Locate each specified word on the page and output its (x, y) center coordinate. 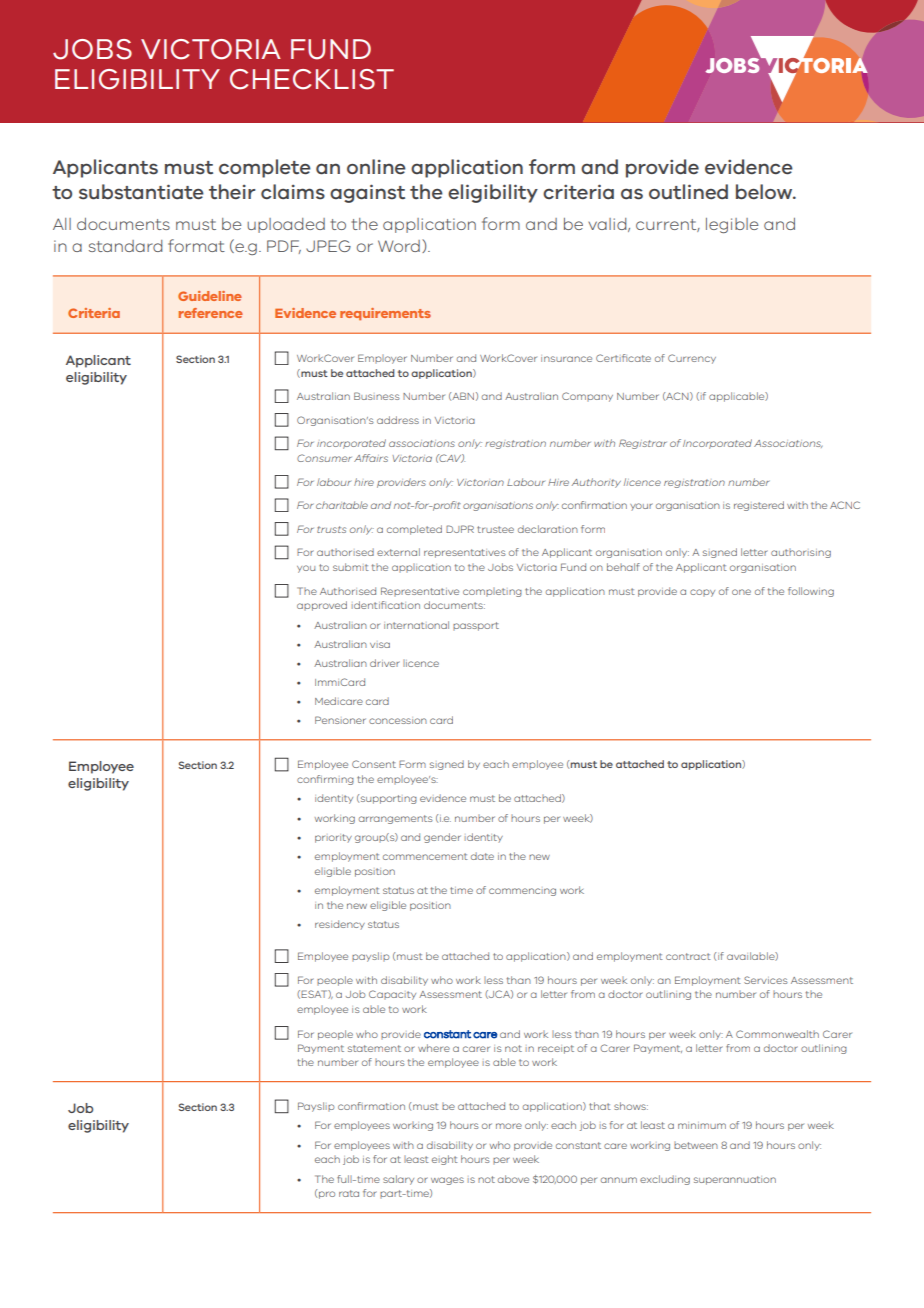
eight (445, 1160)
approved (322, 606)
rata (349, 1193)
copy (702, 593)
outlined (688, 192)
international (416, 625)
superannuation (735, 1180)
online (376, 167)
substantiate (141, 192)
